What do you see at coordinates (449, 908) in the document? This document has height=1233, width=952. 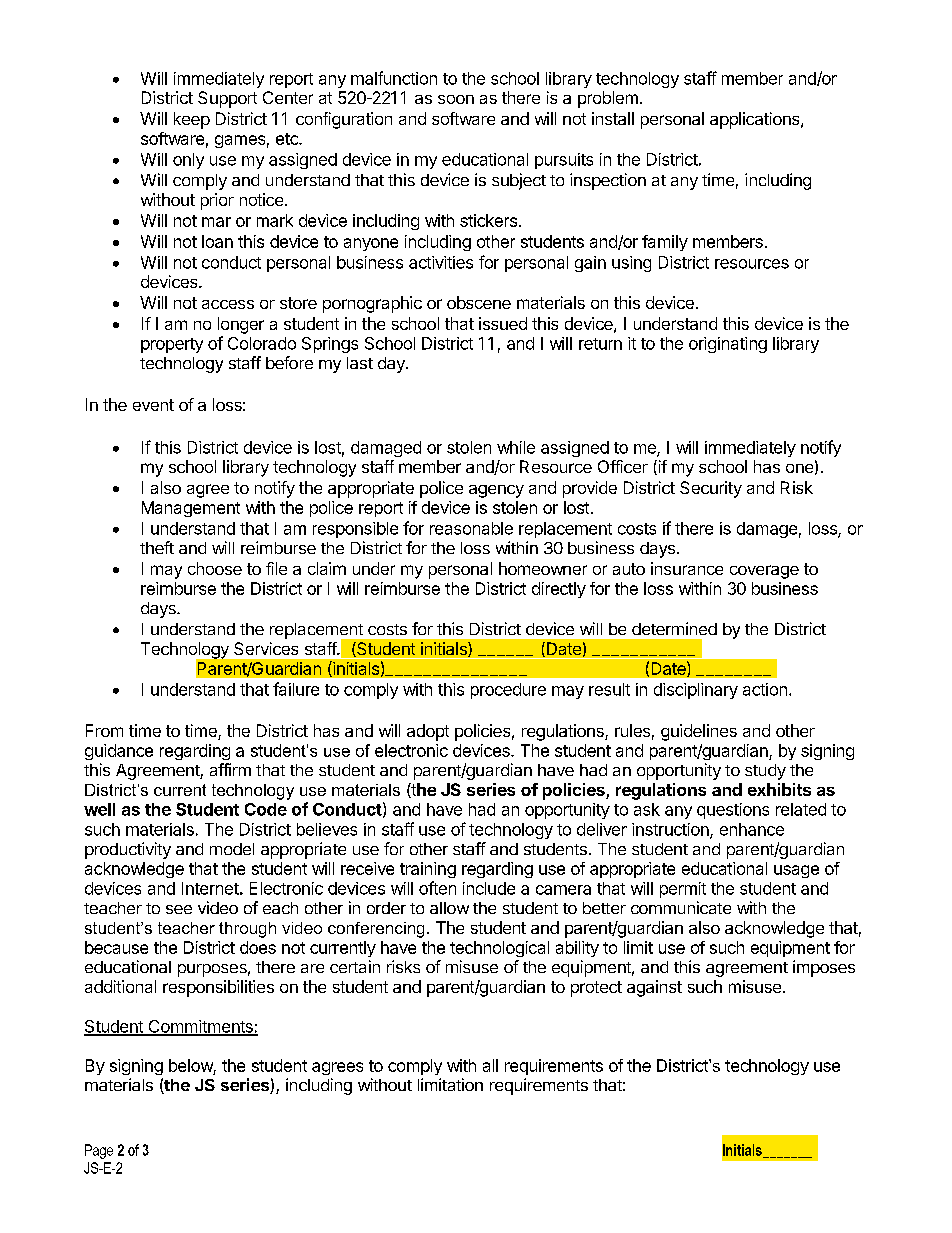 I see `allow` at bounding box center [449, 908].
